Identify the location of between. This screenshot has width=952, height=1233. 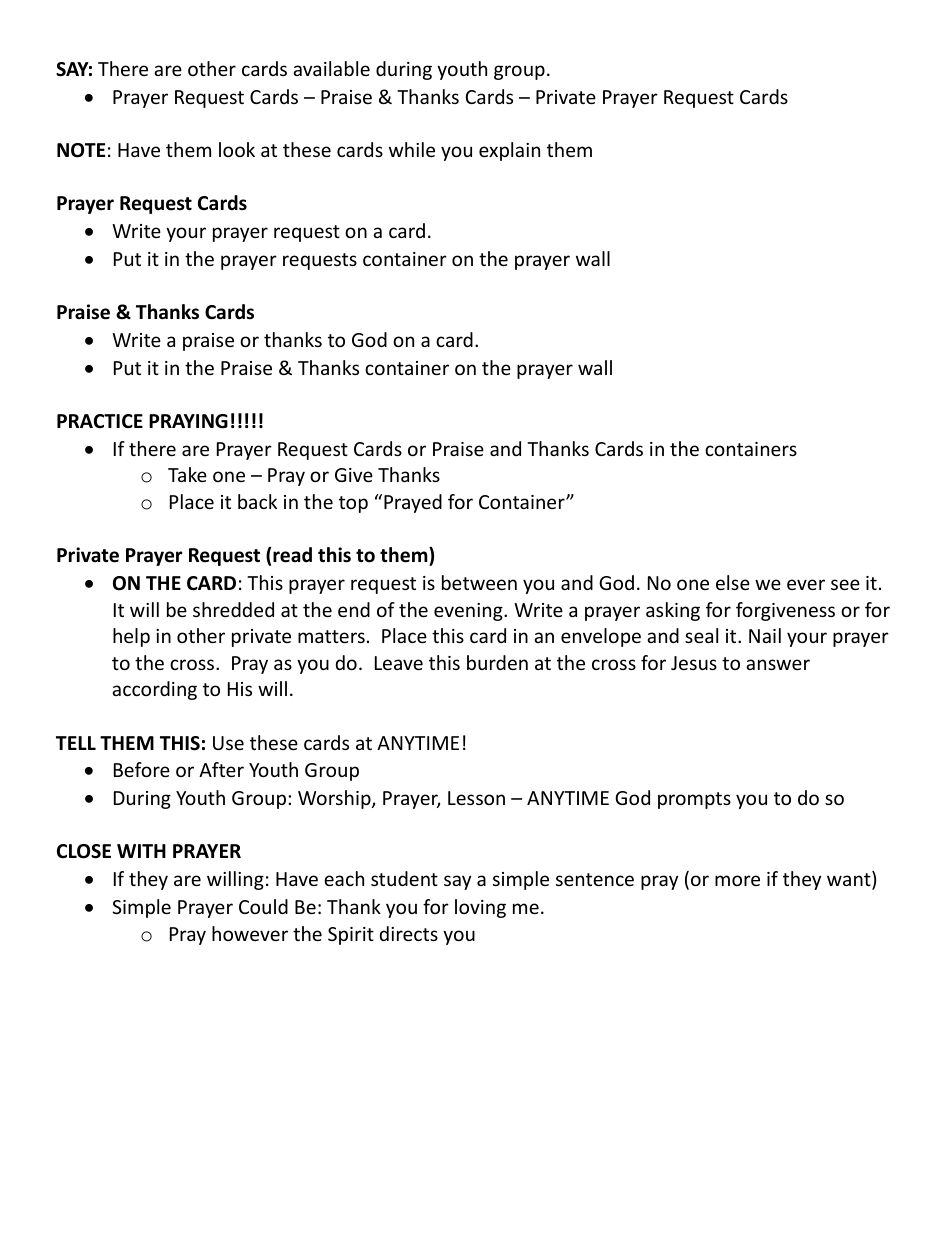
(479, 582).
